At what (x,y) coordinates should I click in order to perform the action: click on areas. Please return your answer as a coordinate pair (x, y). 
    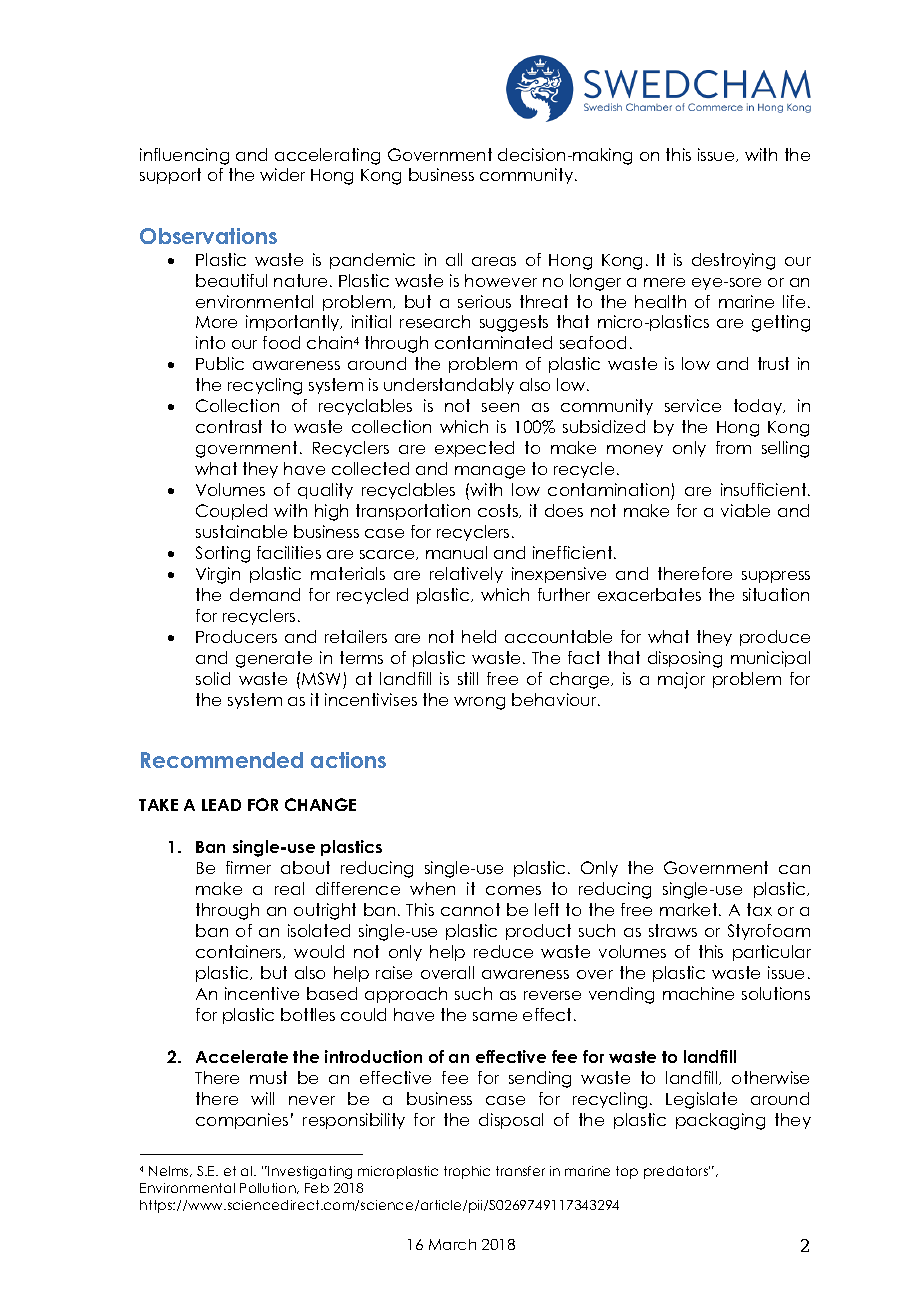
    Looking at the image, I should click on (494, 261).
